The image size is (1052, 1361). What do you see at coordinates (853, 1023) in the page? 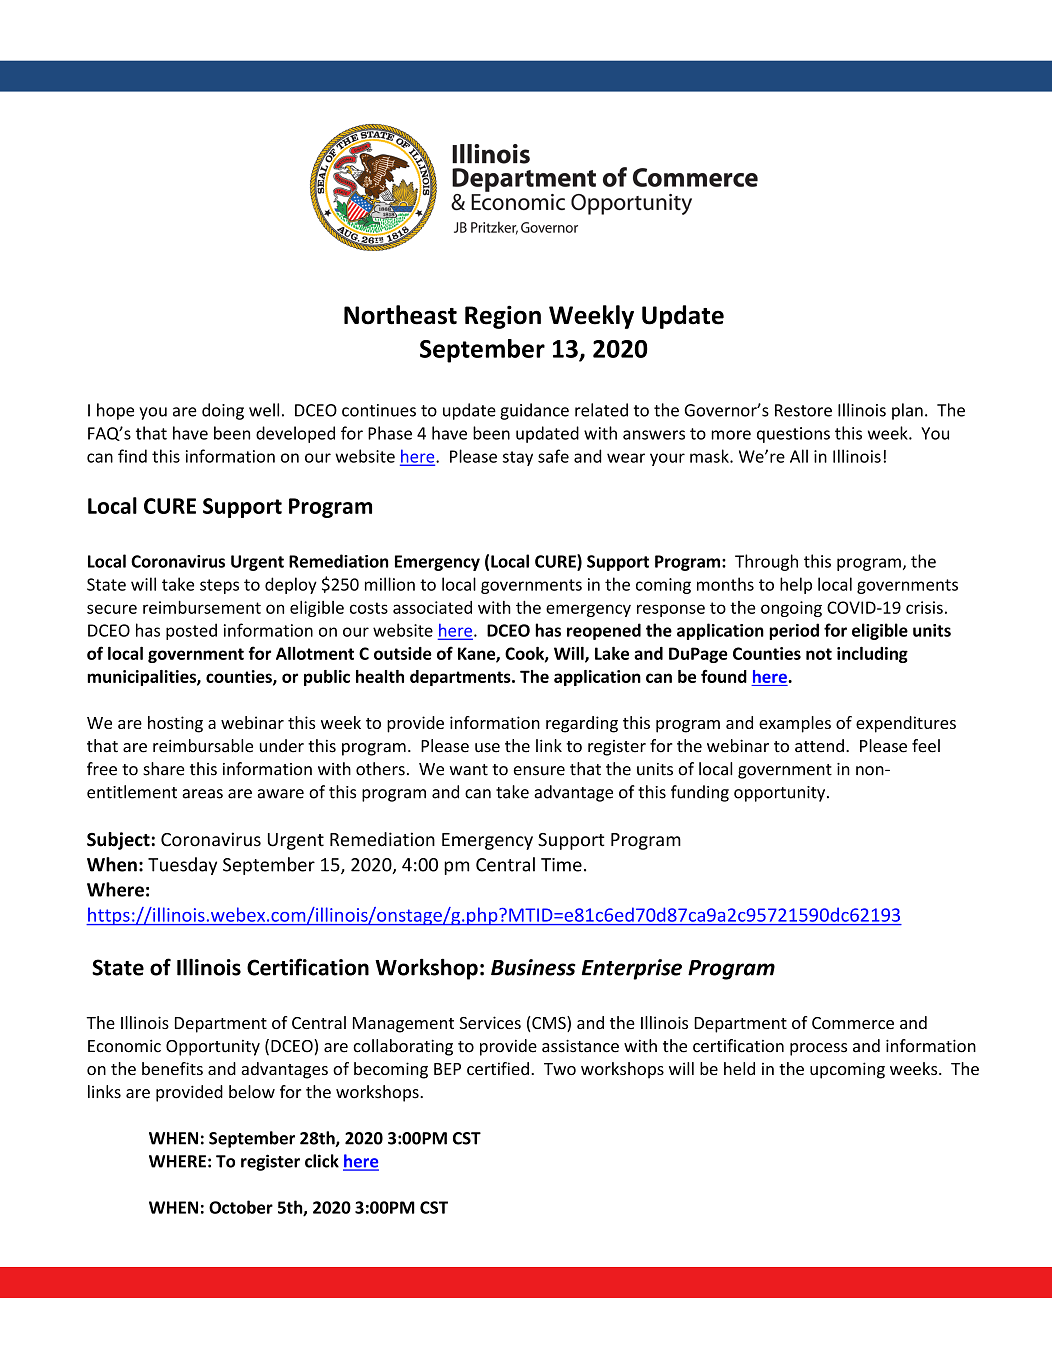
I see `Commerce` at bounding box center [853, 1023].
